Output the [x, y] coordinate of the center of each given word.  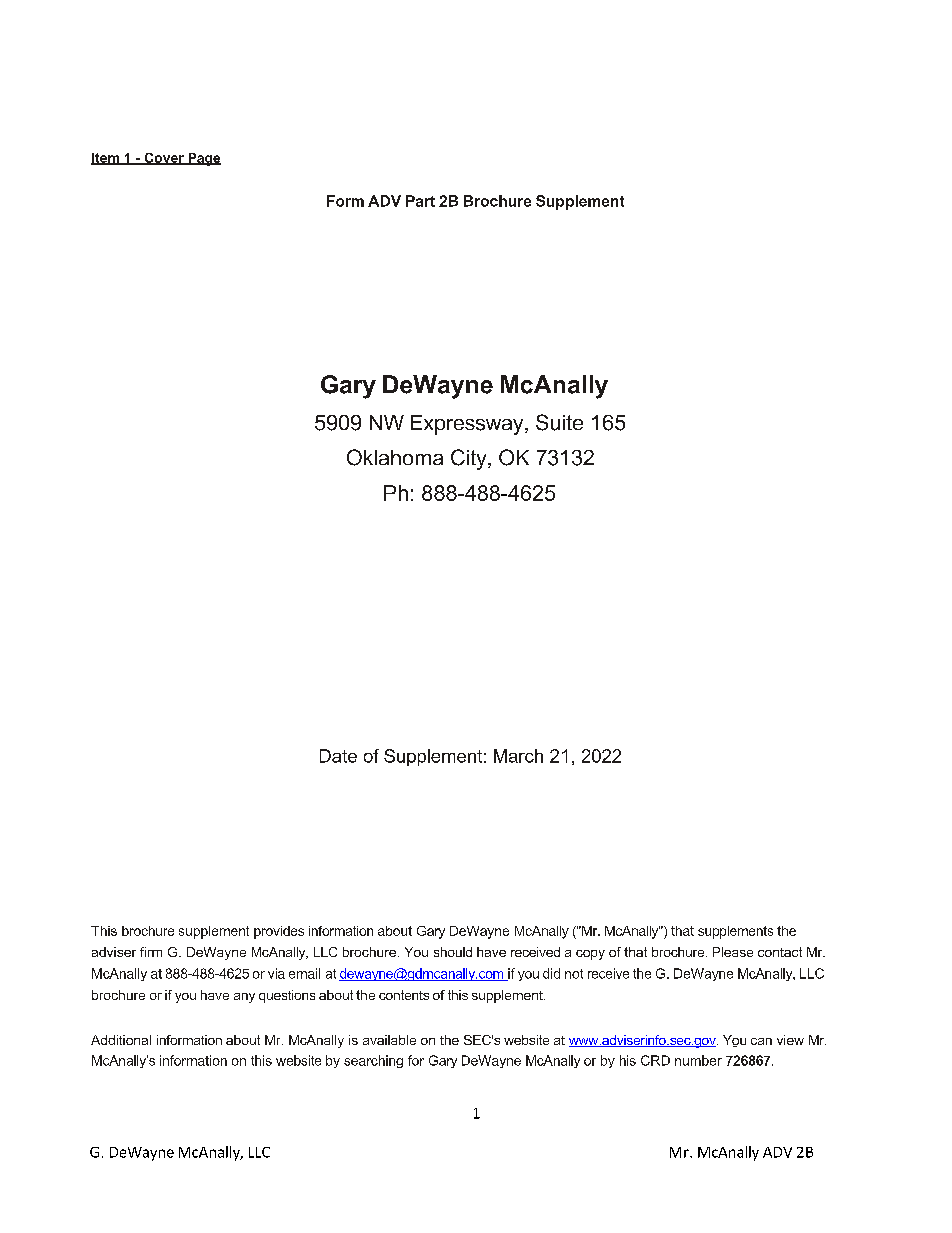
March [518, 756]
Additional [121, 1040]
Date [338, 756]
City [470, 459]
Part [420, 201]
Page [203, 159]
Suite [559, 422]
